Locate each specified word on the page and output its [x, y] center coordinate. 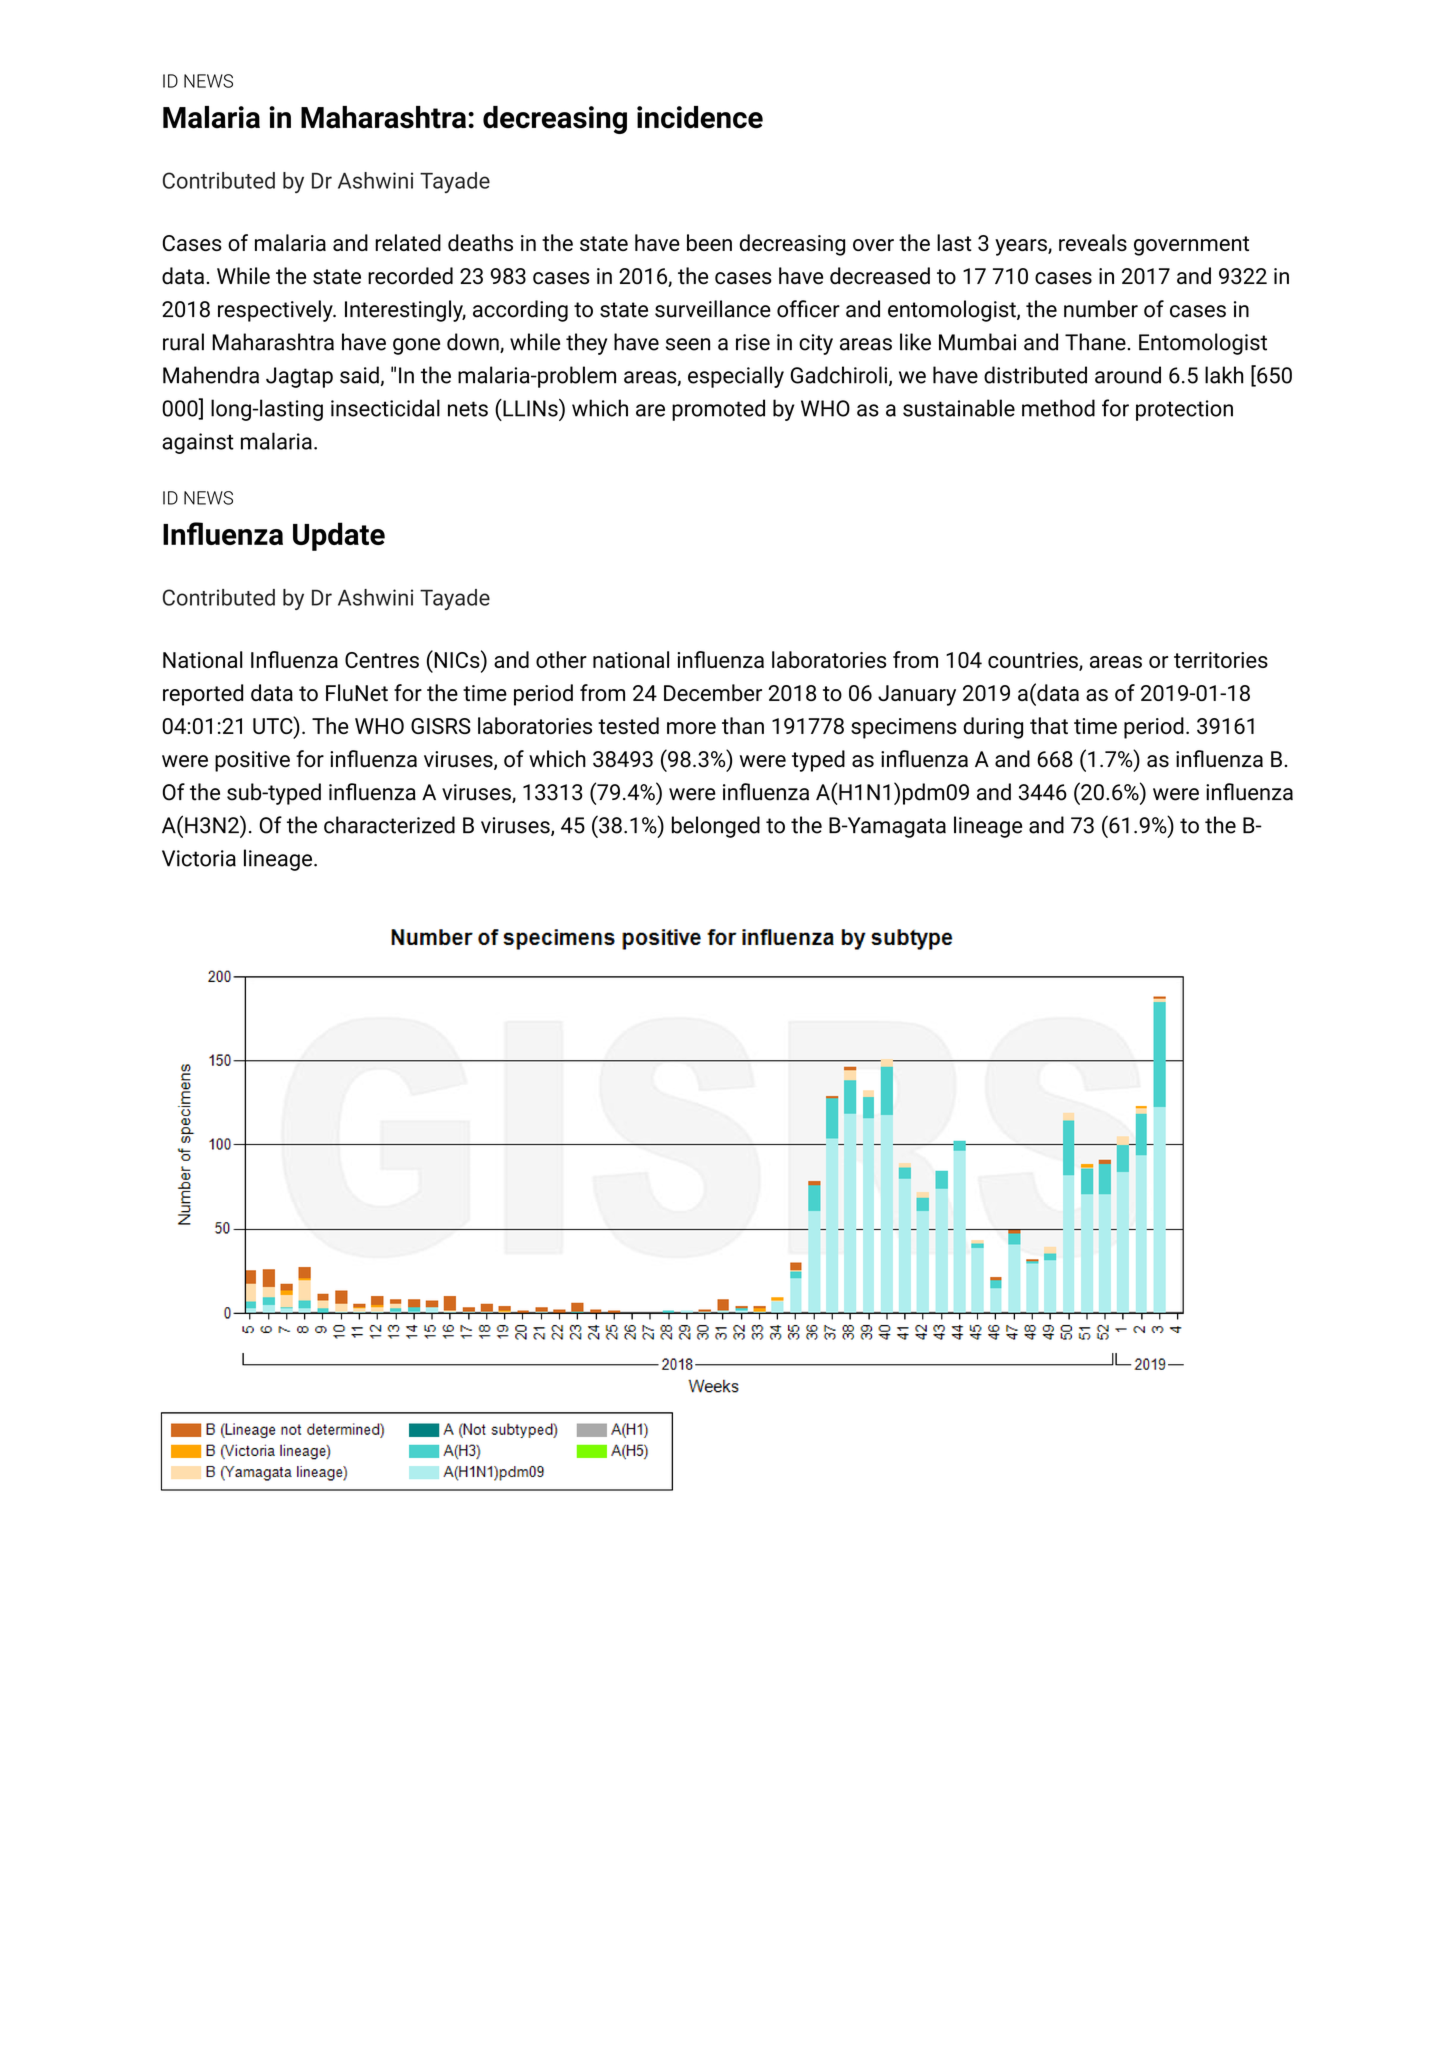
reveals [1093, 242]
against [198, 443]
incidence [700, 117]
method [1058, 408]
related [408, 242]
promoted [718, 410]
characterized [389, 825]
